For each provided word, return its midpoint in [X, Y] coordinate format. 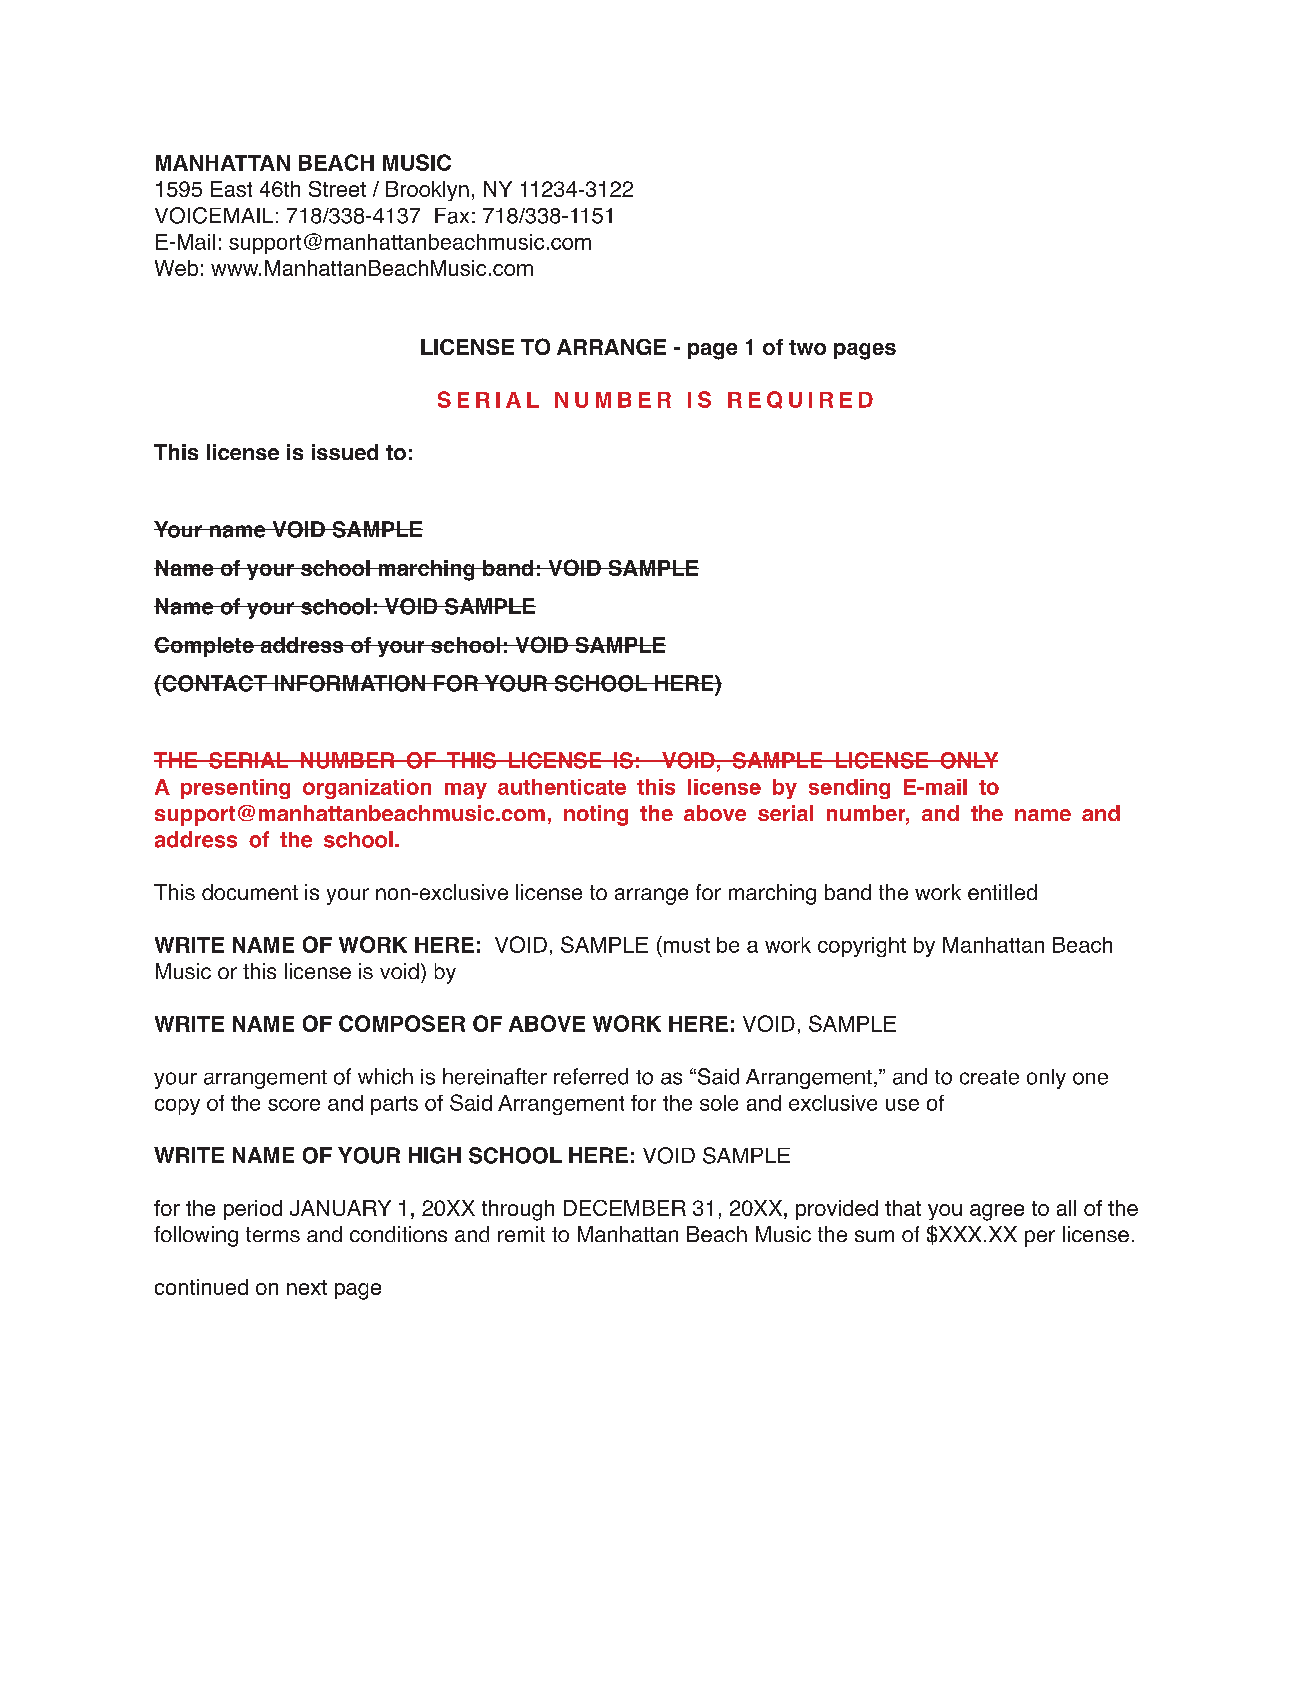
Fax [452, 216]
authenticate [562, 787]
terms [273, 1234]
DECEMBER [625, 1208]
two [807, 347]
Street [337, 189]
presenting [235, 789]
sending [849, 789]
